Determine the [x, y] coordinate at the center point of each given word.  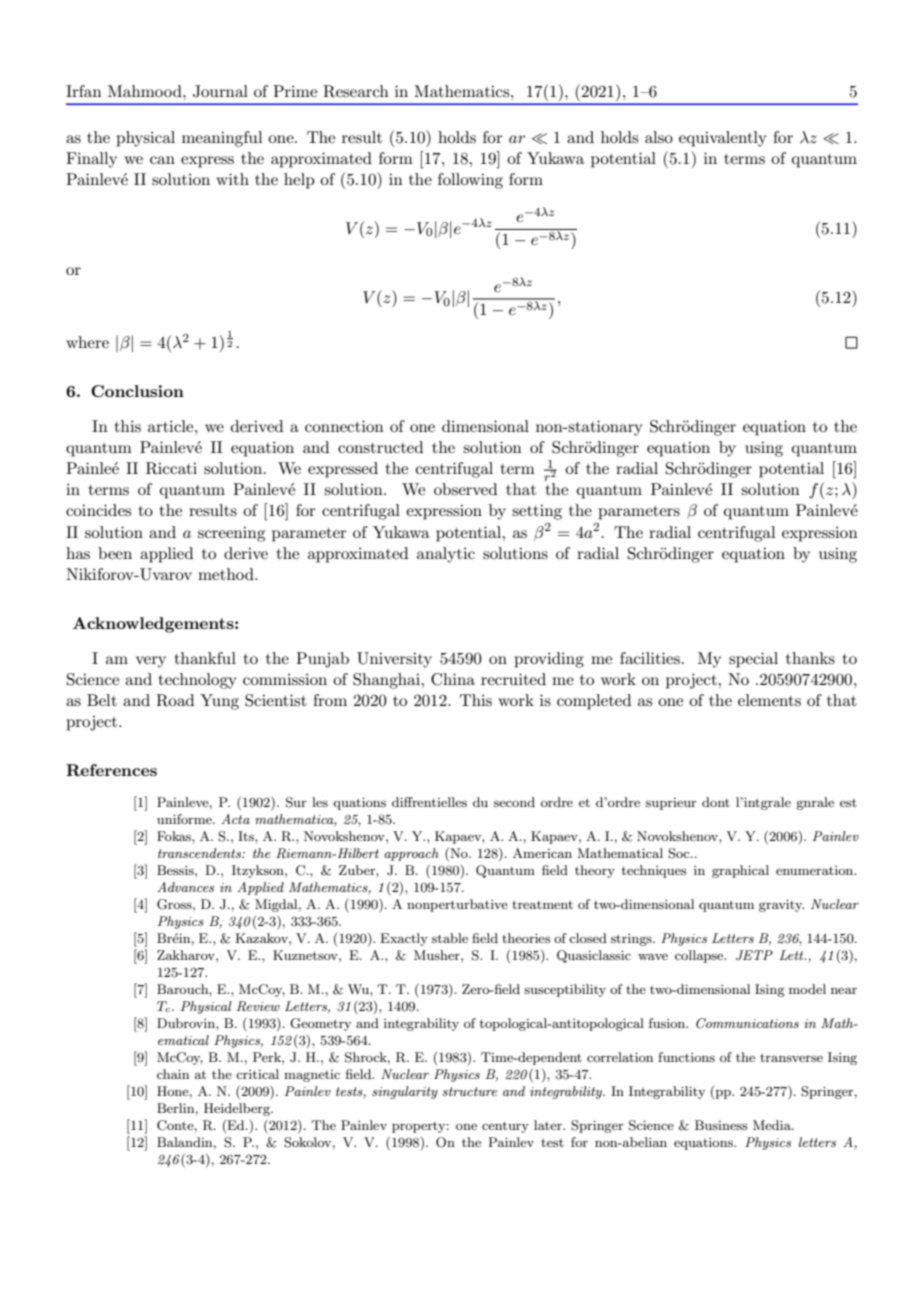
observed [465, 489]
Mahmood [146, 91]
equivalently [723, 139]
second [514, 802]
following [470, 181]
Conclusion [137, 391]
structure [469, 1091]
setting [537, 512]
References [111, 770]
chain [173, 1074]
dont [716, 802]
